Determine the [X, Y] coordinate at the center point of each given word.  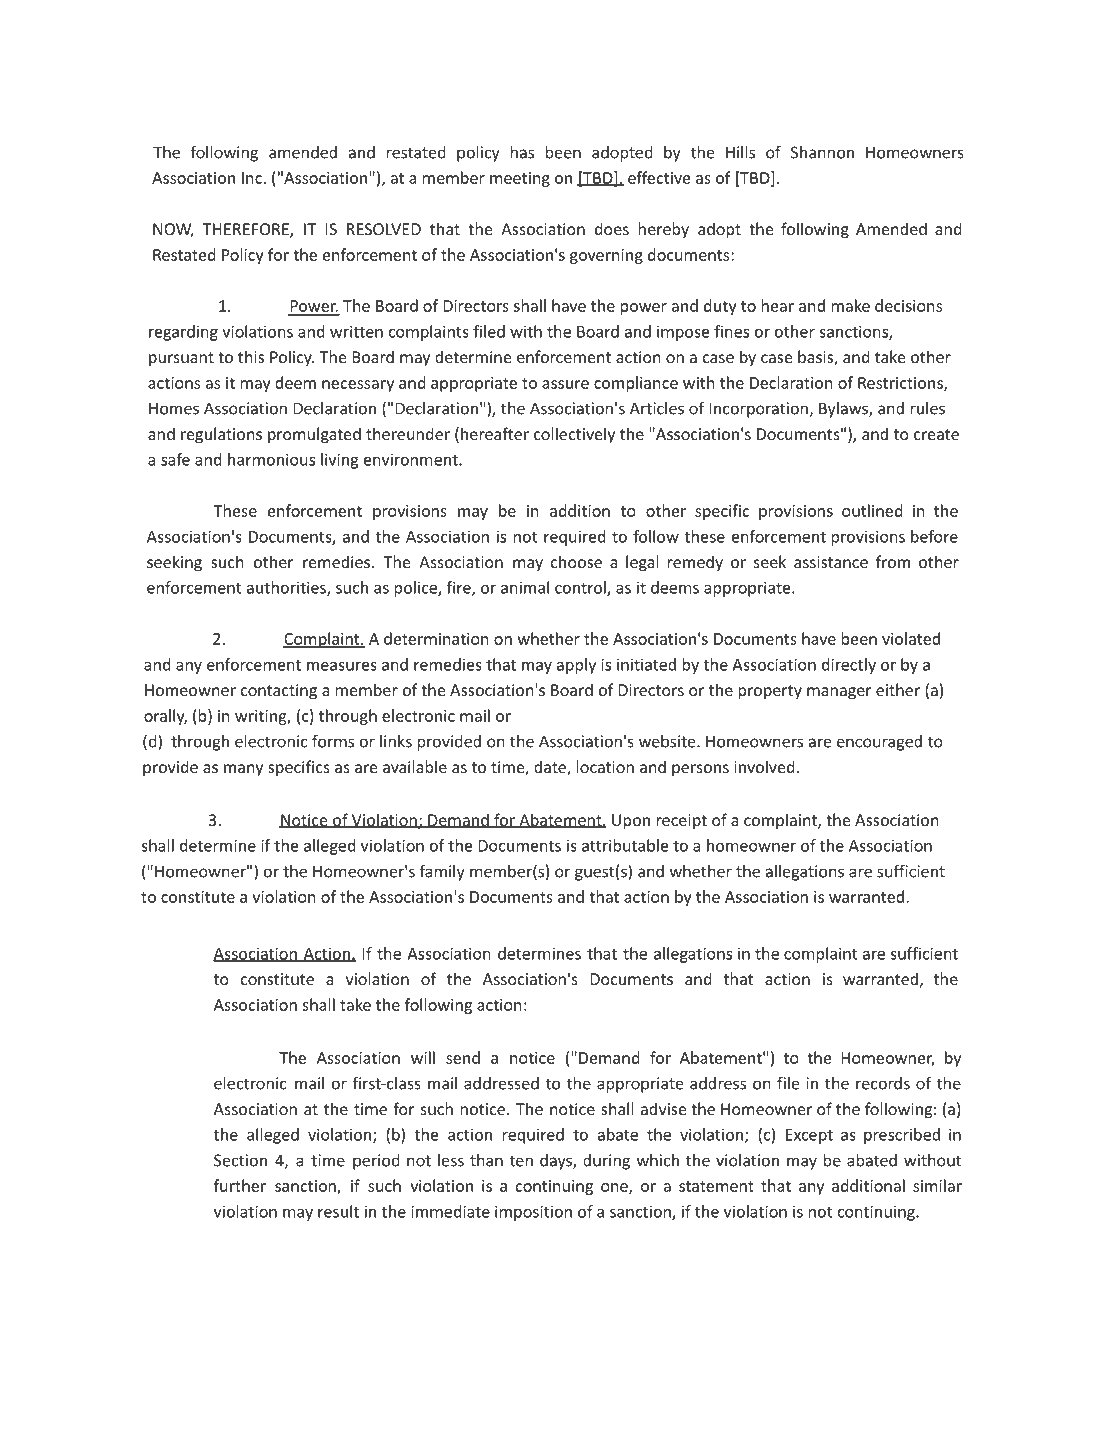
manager [839, 693]
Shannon [822, 152]
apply [576, 666]
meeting [520, 179]
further [240, 1185]
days [557, 1162]
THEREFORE [247, 230]
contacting [279, 692]
